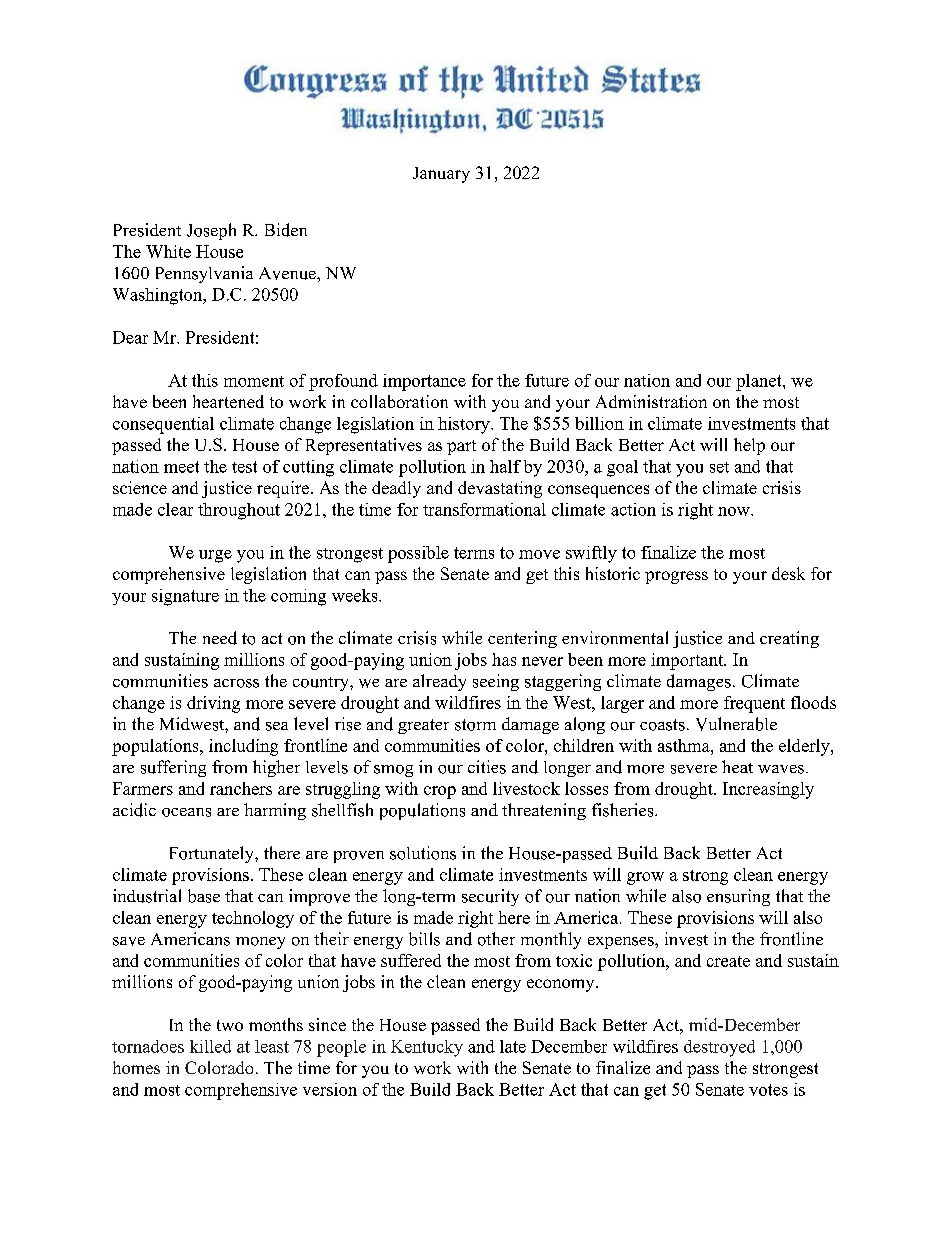 Image resolution: width=952 pixels, height=1233 pixels. Describe the element at coordinates (651, 401) in the document. I see `Administration` at that location.
